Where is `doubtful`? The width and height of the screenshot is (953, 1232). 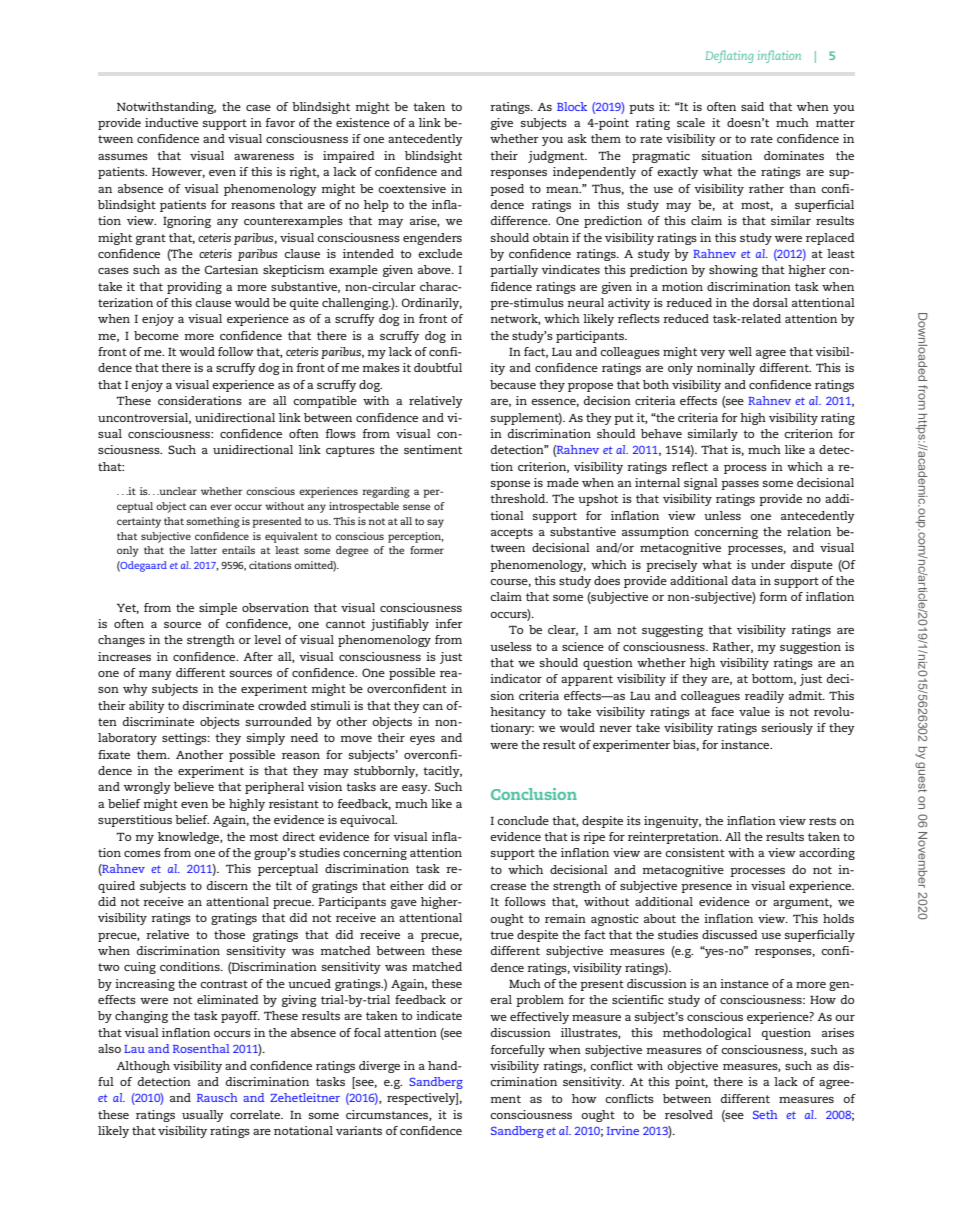
doubtful is located at coordinates (438, 367).
